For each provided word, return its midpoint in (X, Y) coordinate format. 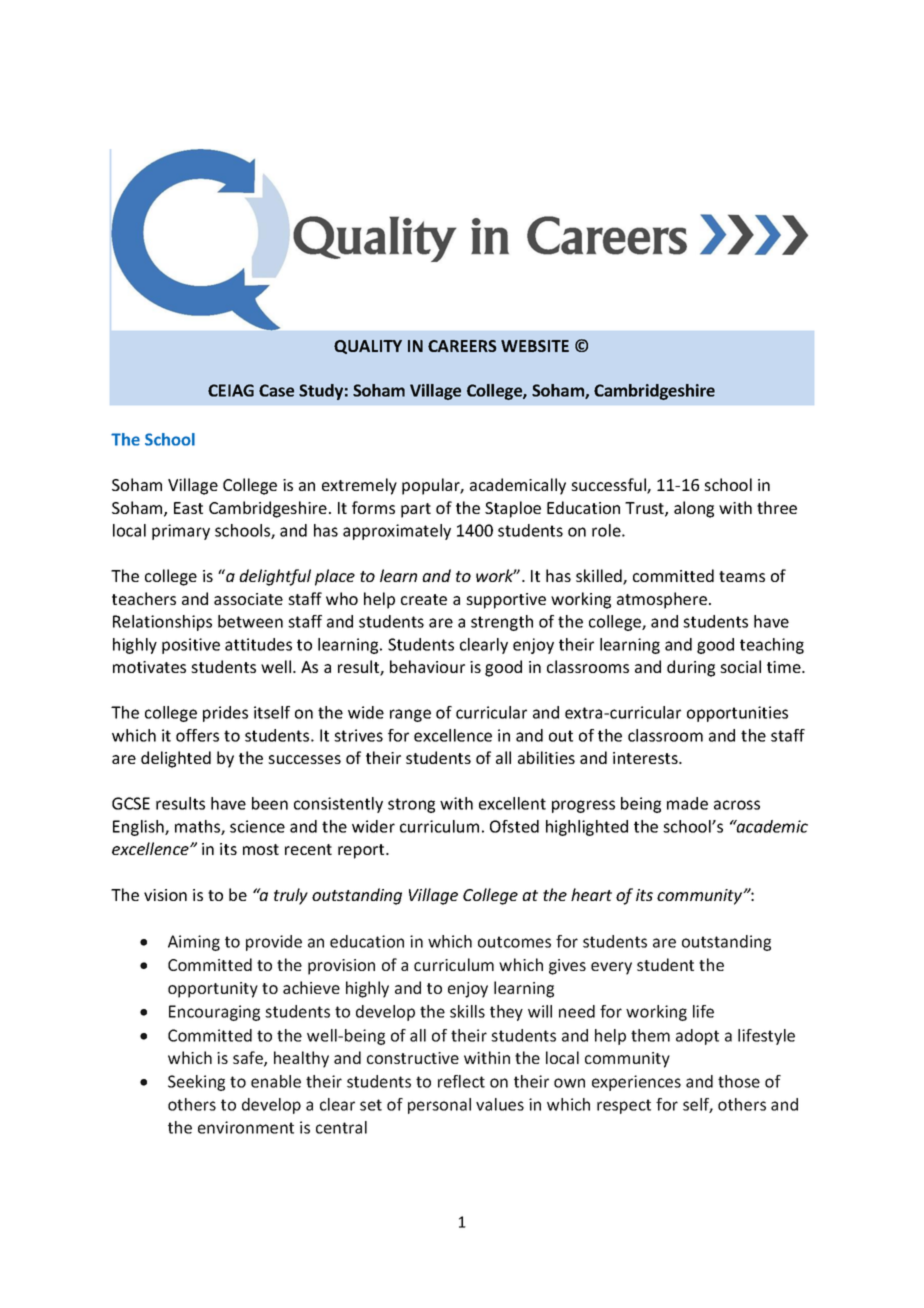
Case (276, 390)
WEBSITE (535, 346)
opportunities (737, 714)
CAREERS (462, 346)
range (410, 715)
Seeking (196, 1083)
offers (197, 735)
